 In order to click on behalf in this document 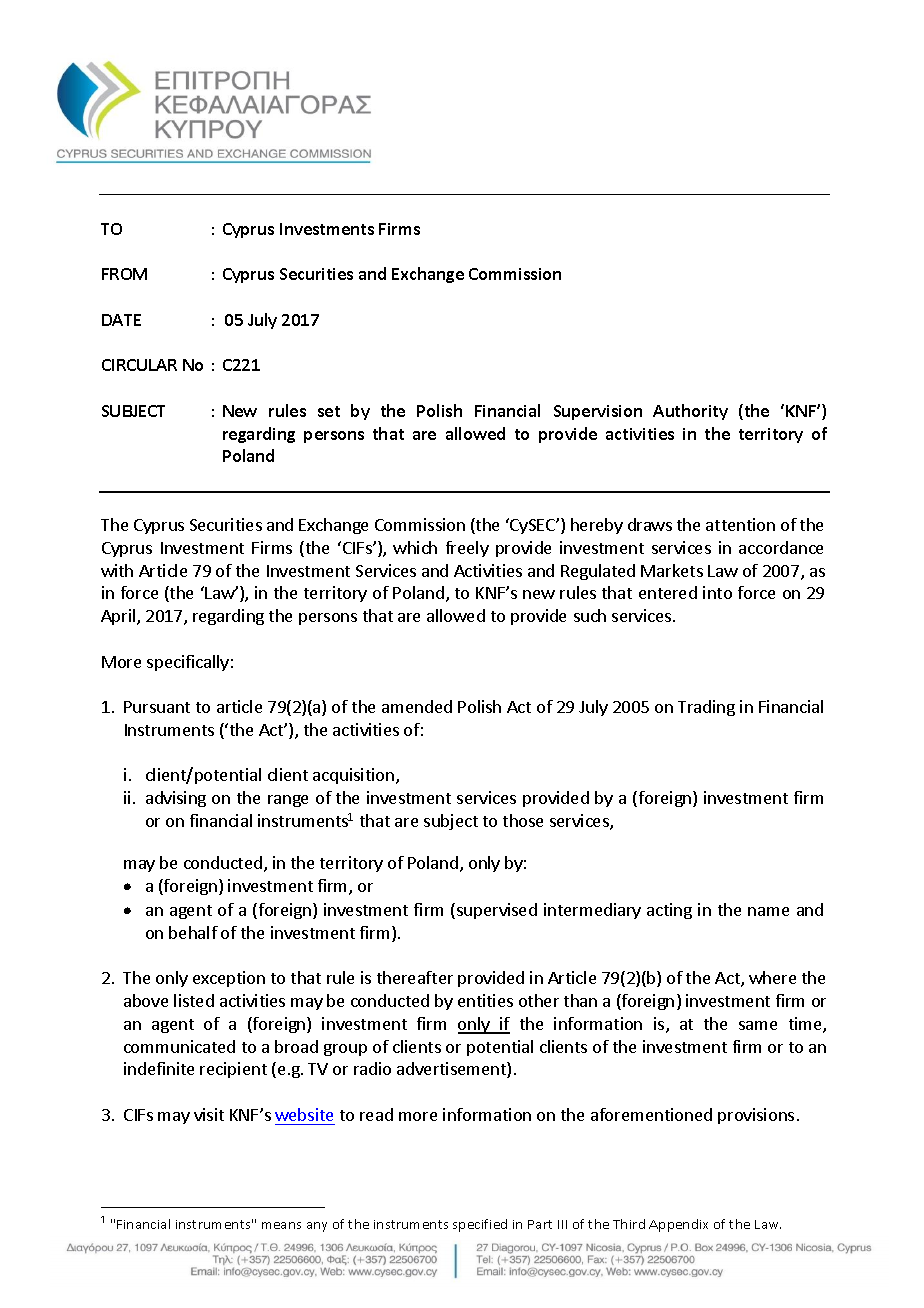, I will do `click(193, 932)`.
